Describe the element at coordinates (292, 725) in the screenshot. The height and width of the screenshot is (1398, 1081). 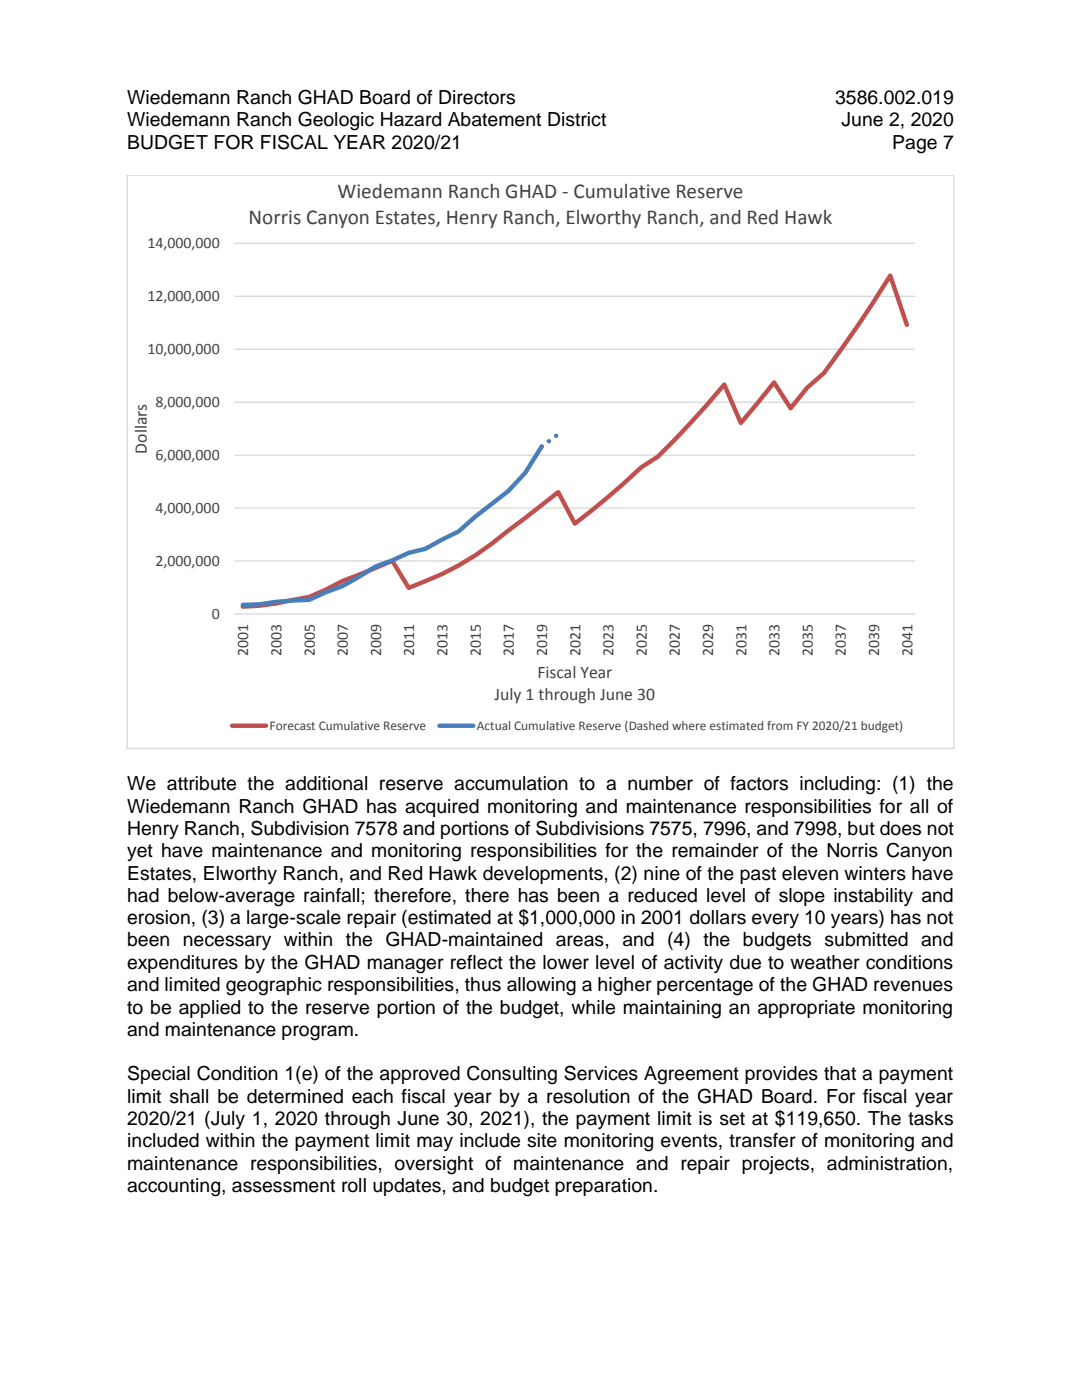
I see `Forecast` at that location.
